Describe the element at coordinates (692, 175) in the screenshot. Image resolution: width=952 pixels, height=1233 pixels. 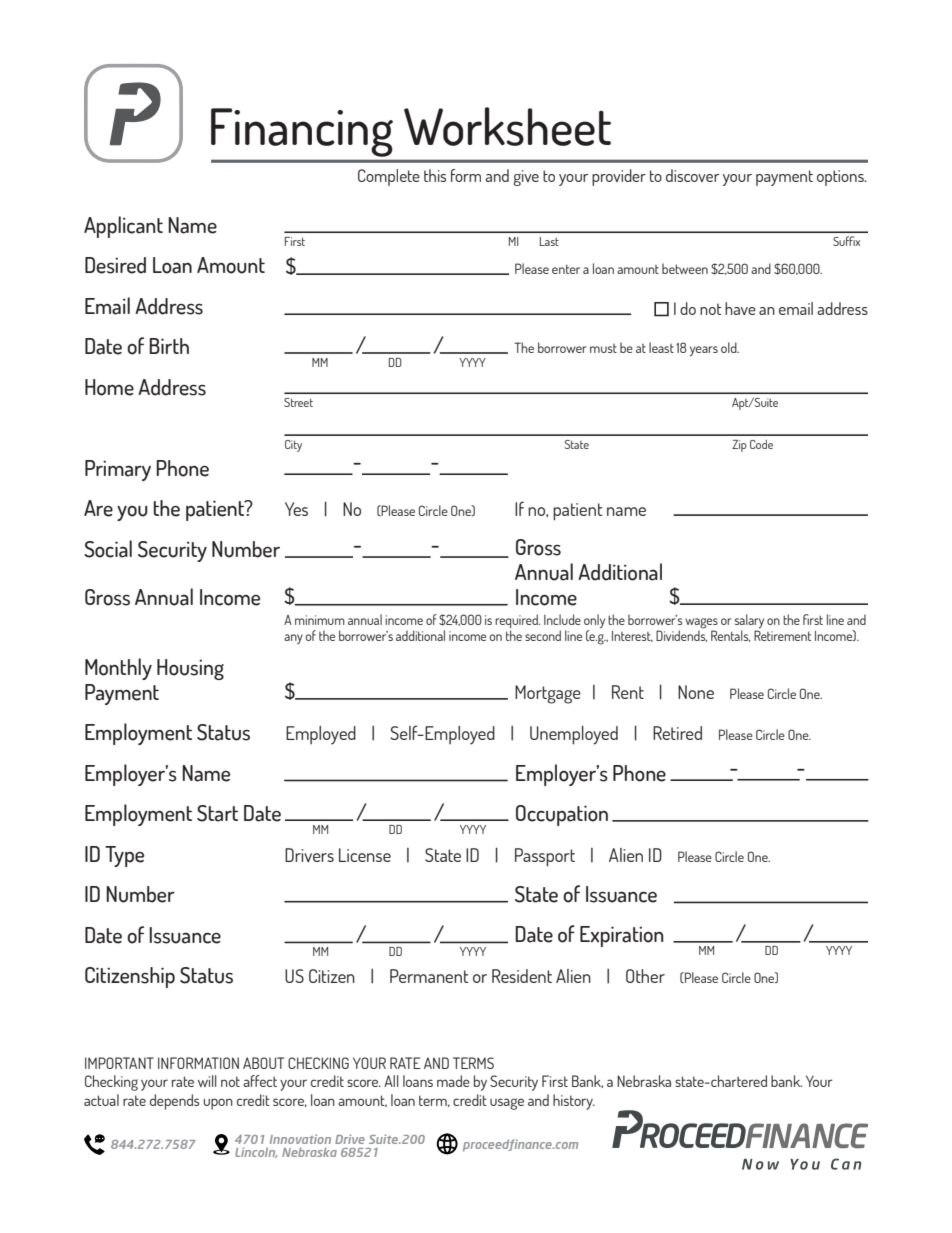
I see `discover` at that location.
